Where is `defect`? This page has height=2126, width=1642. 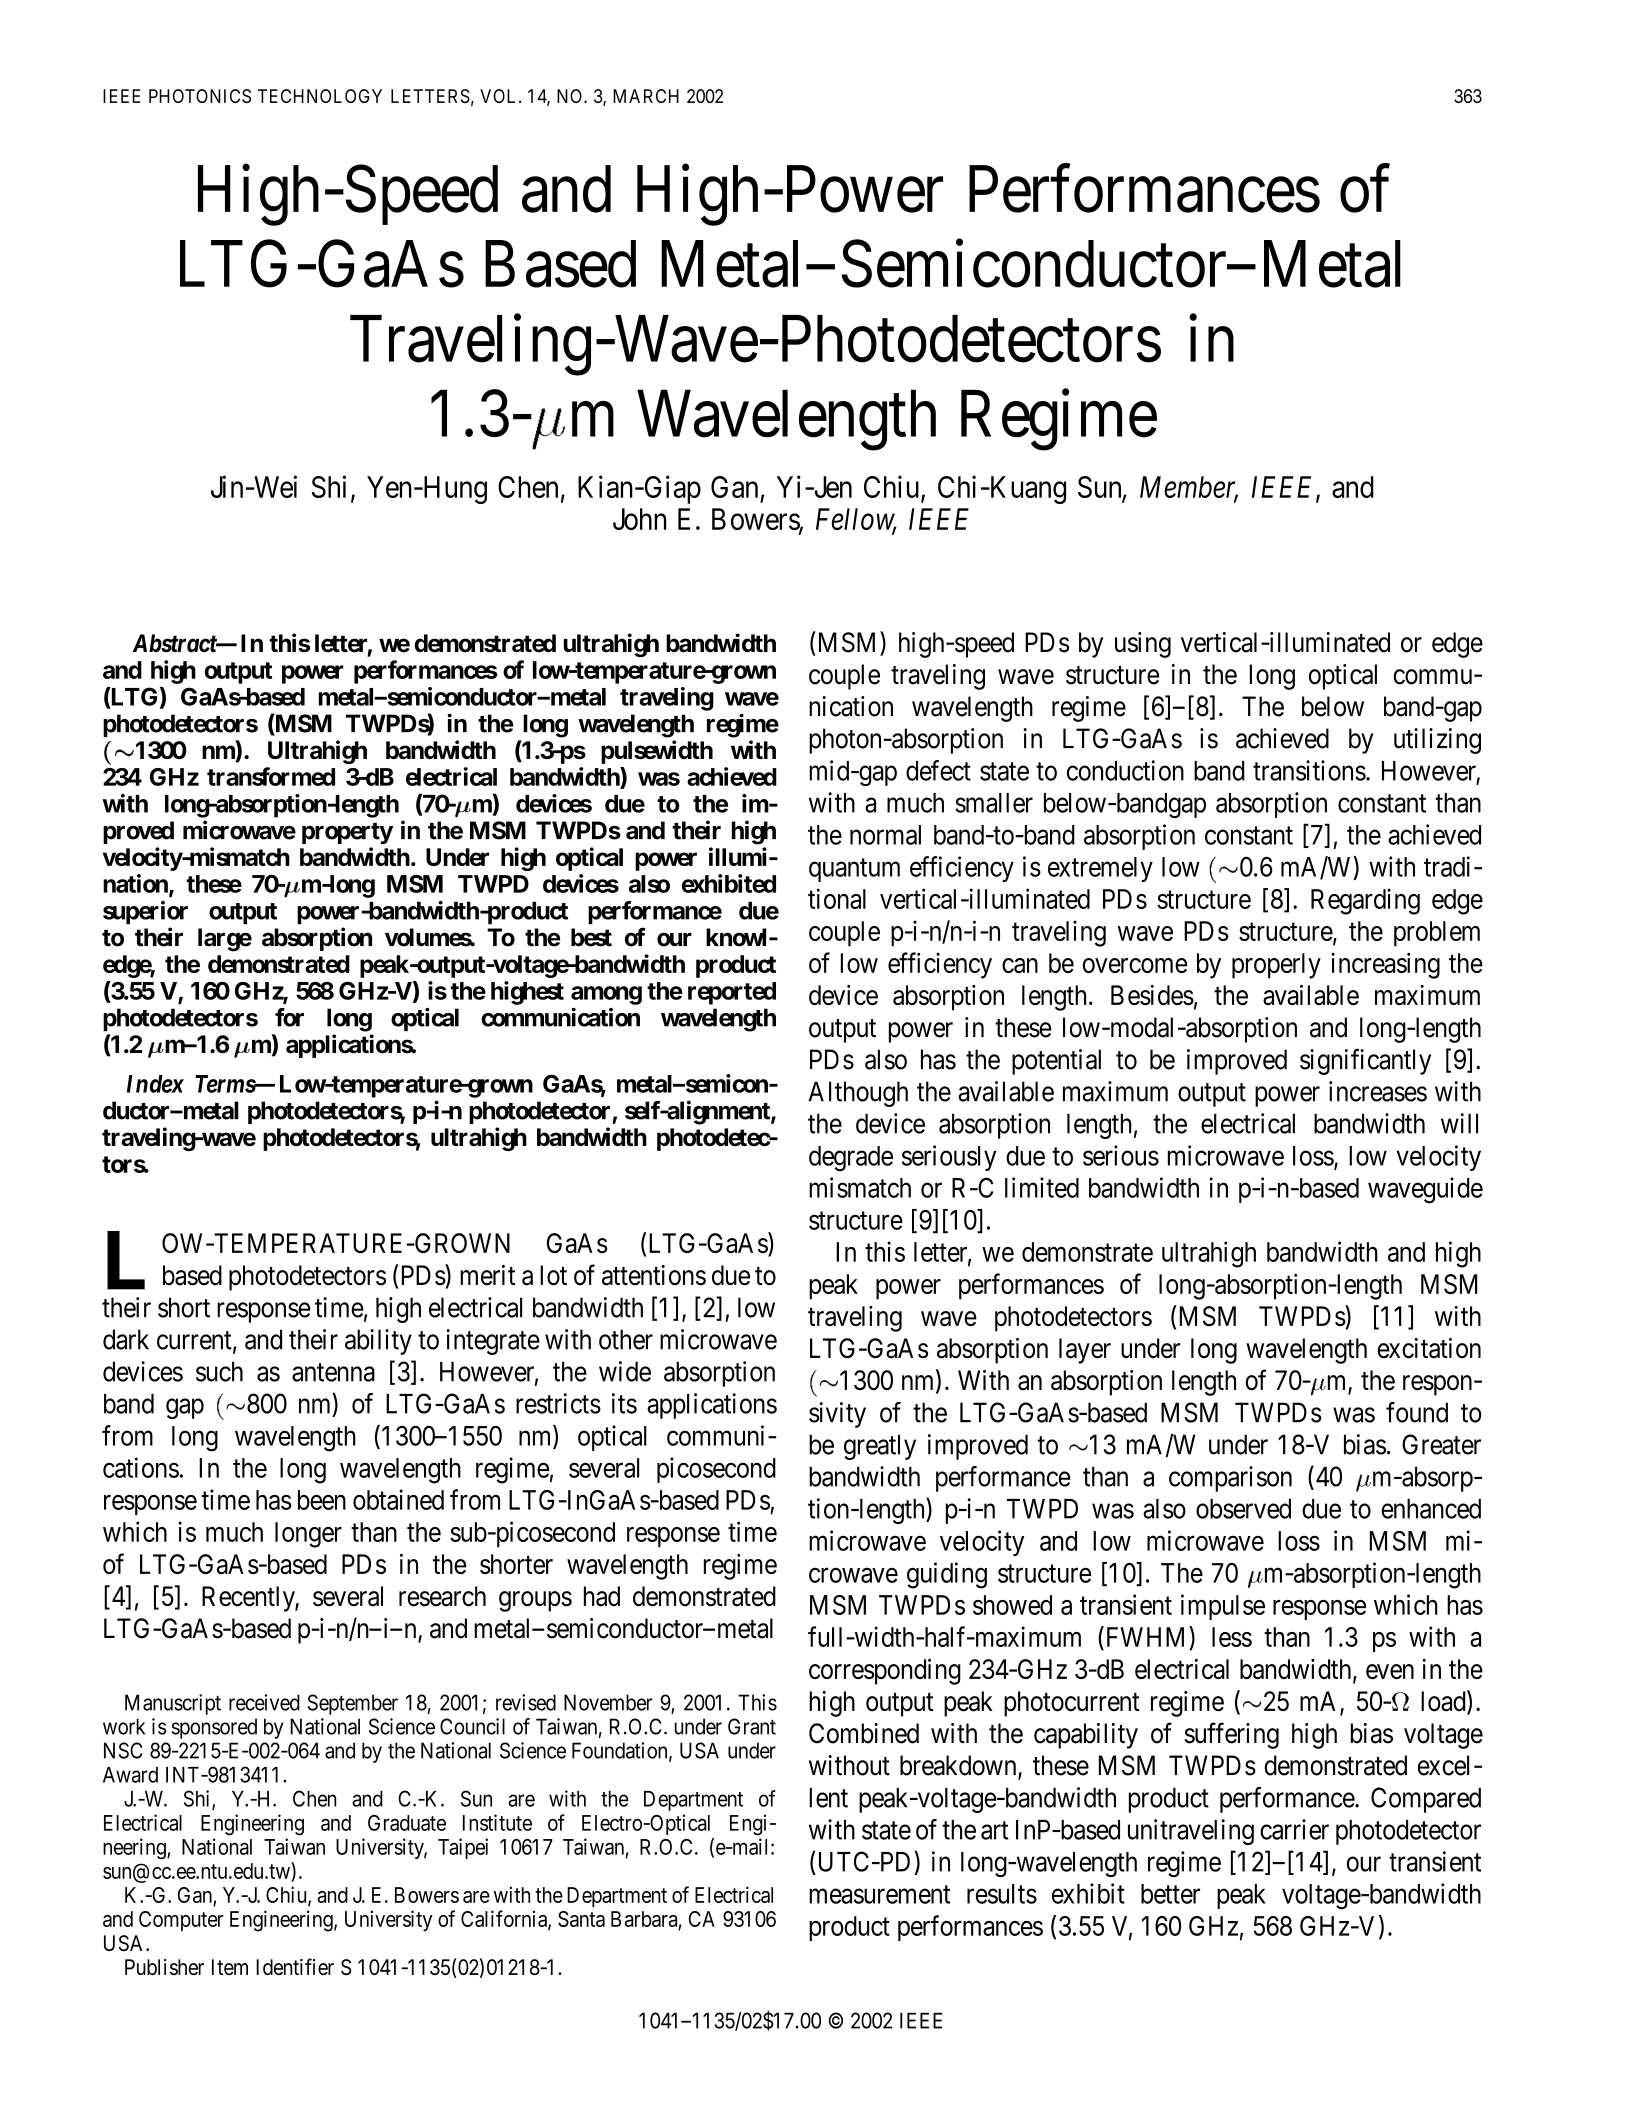 defect is located at coordinates (938, 770).
